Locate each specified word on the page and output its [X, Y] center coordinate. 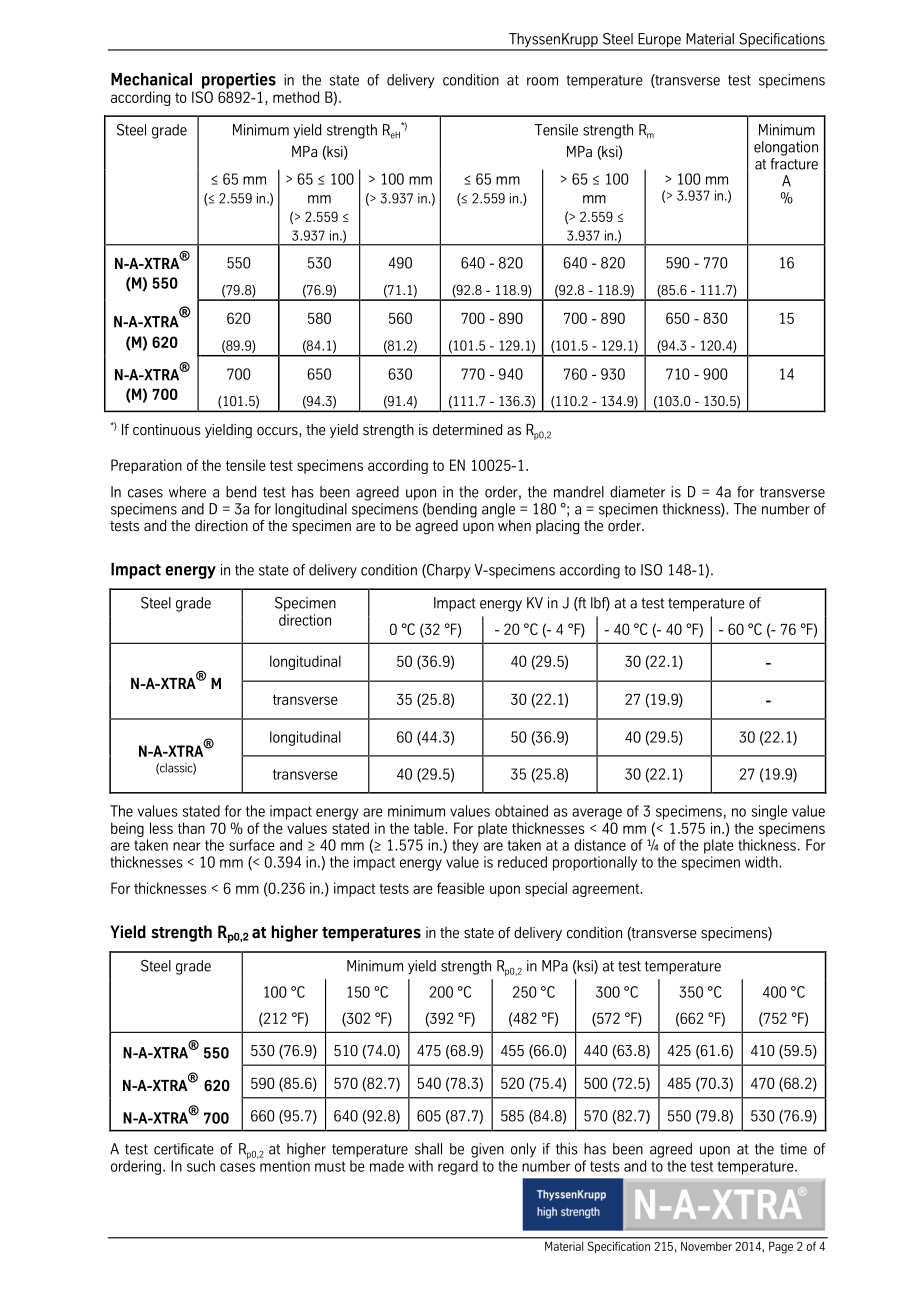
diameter [637, 492]
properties [239, 81]
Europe [659, 41]
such [201, 1166]
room [542, 81]
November [706, 1246]
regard [458, 1167]
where [187, 492]
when [514, 524]
